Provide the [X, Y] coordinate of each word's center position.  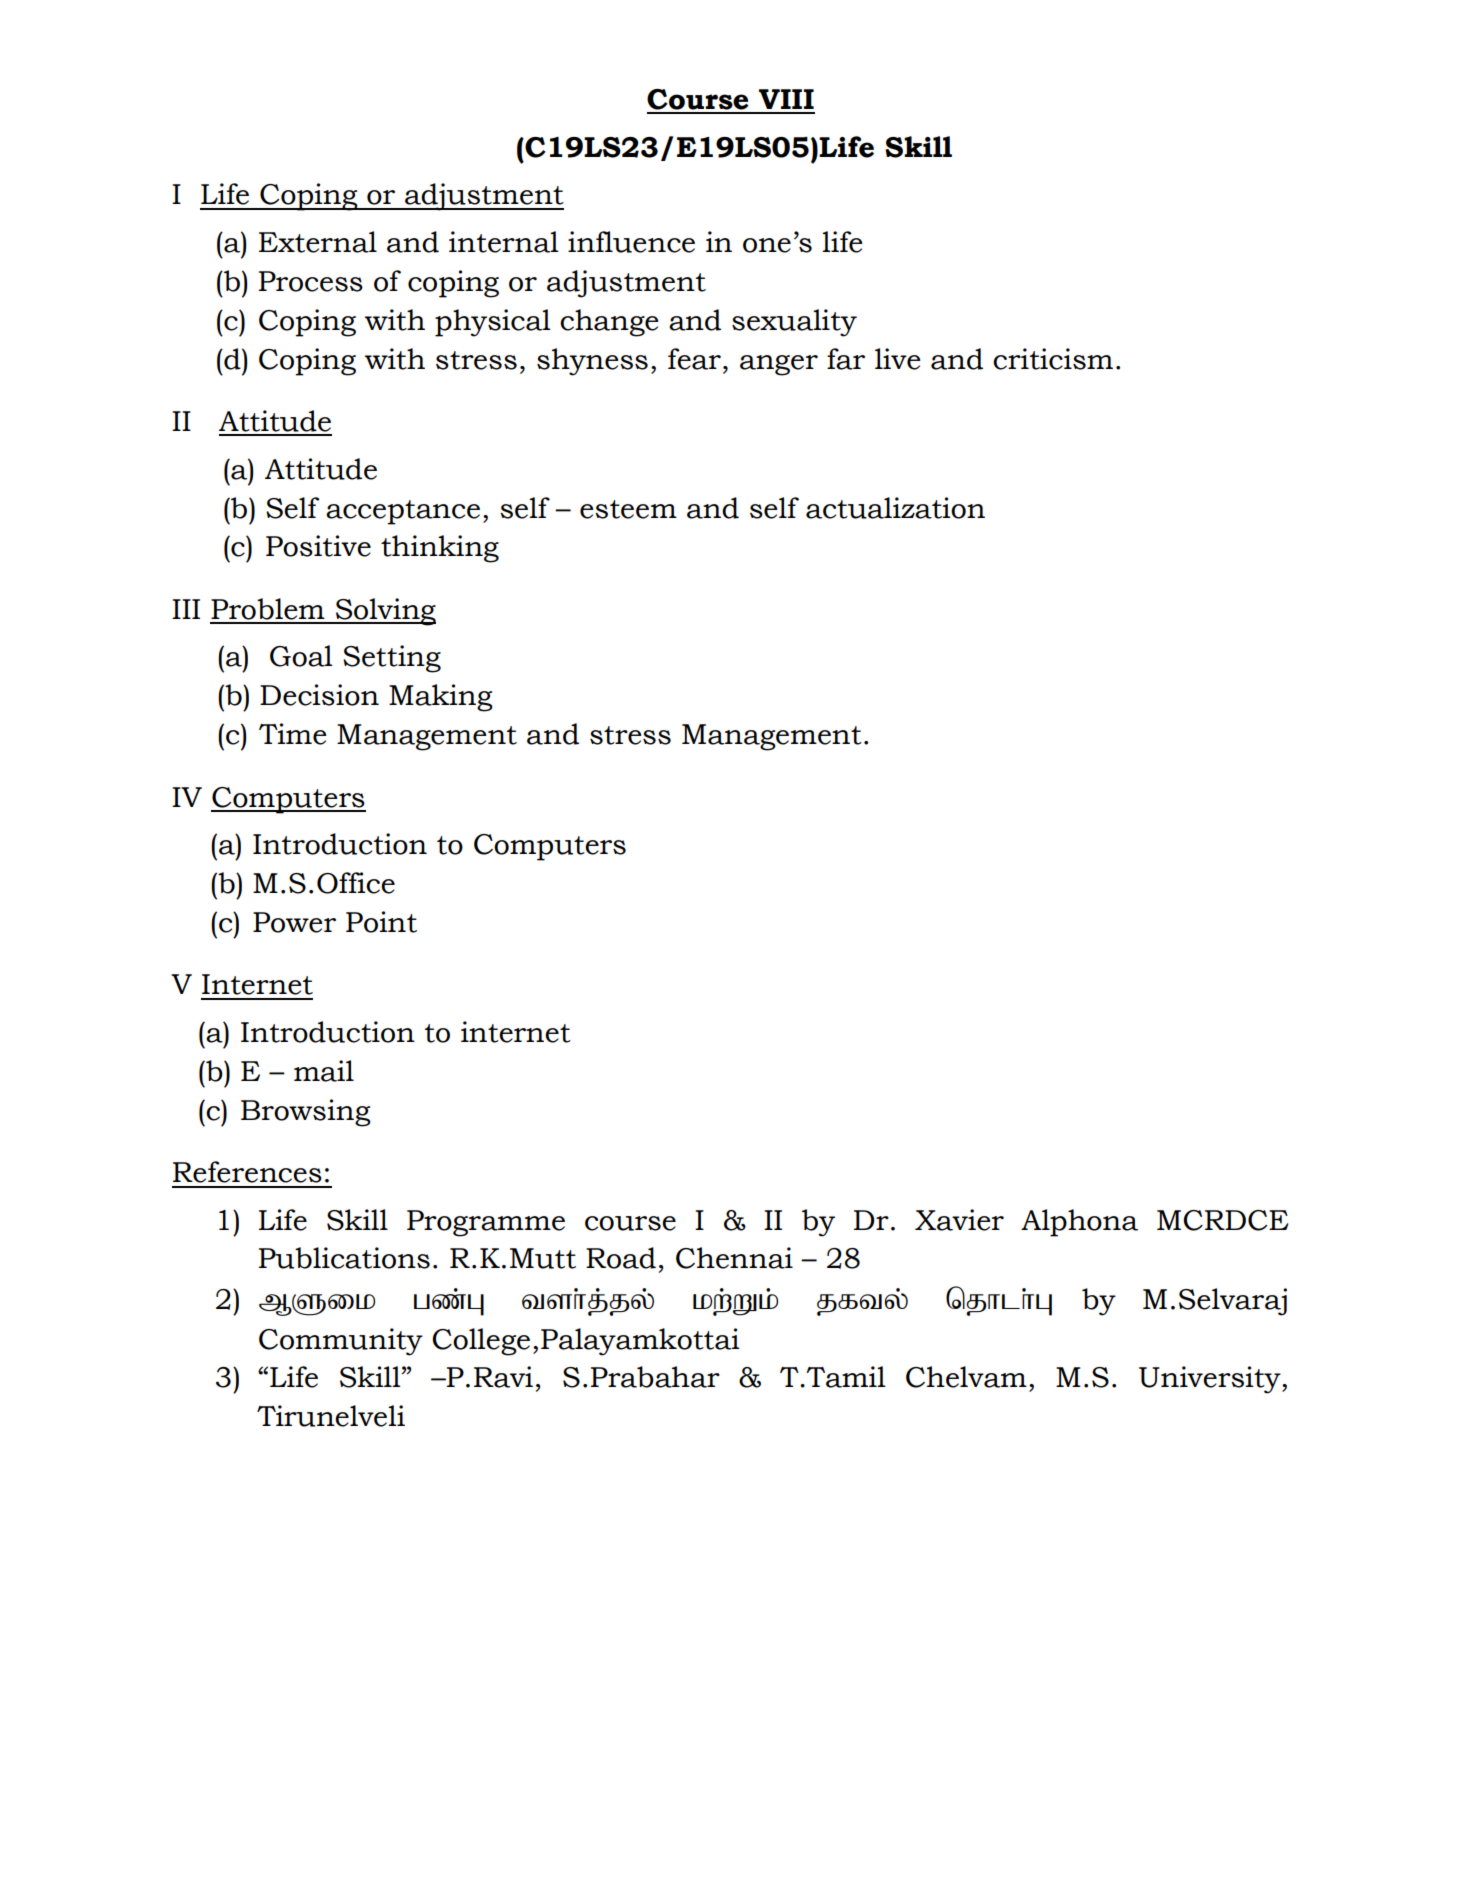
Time [293, 734]
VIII [786, 99]
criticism [1053, 359]
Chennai [734, 1258]
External [318, 242]
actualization [895, 508]
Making [441, 698]
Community [341, 1342]
